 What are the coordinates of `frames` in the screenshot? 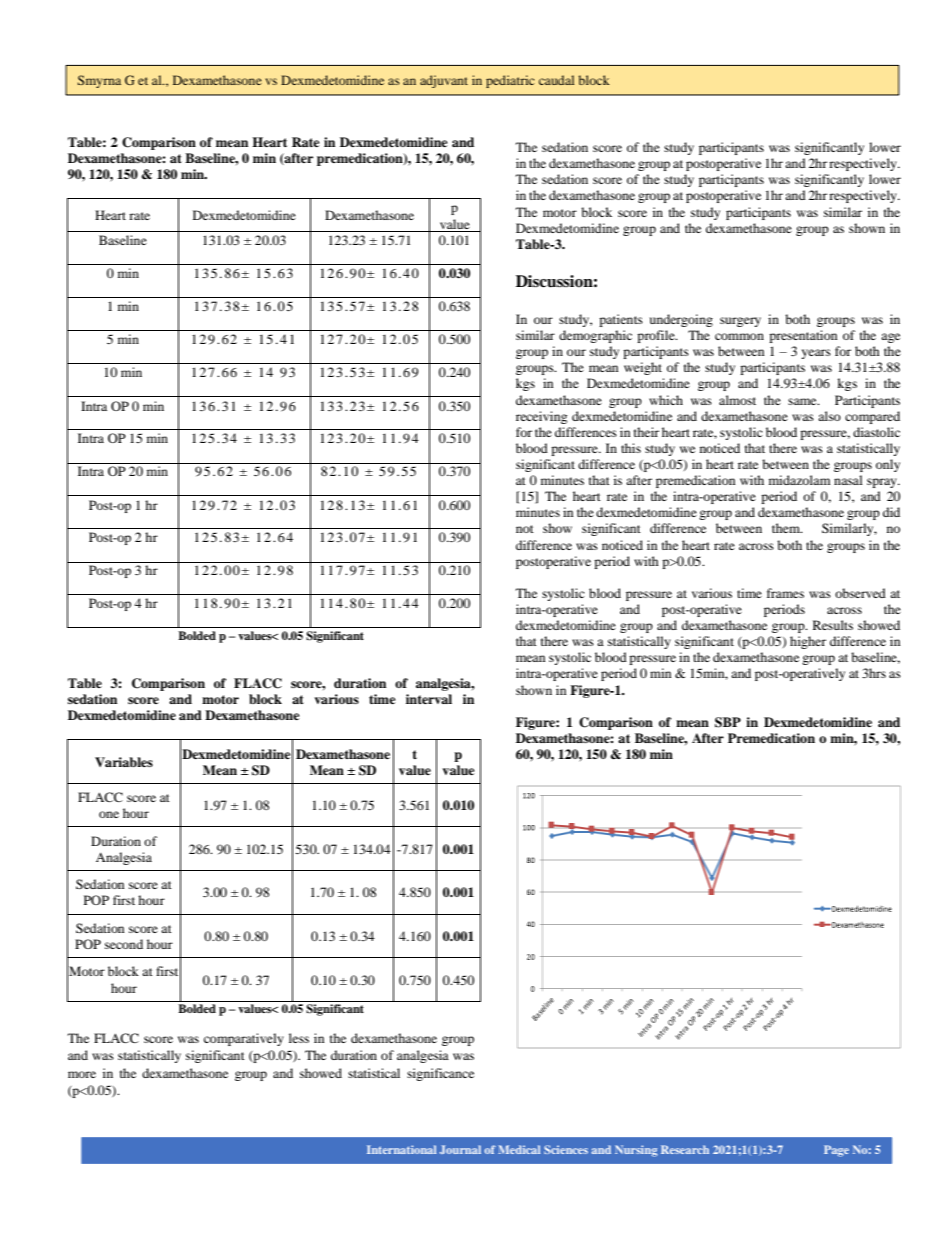 It's located at (785, 593).
